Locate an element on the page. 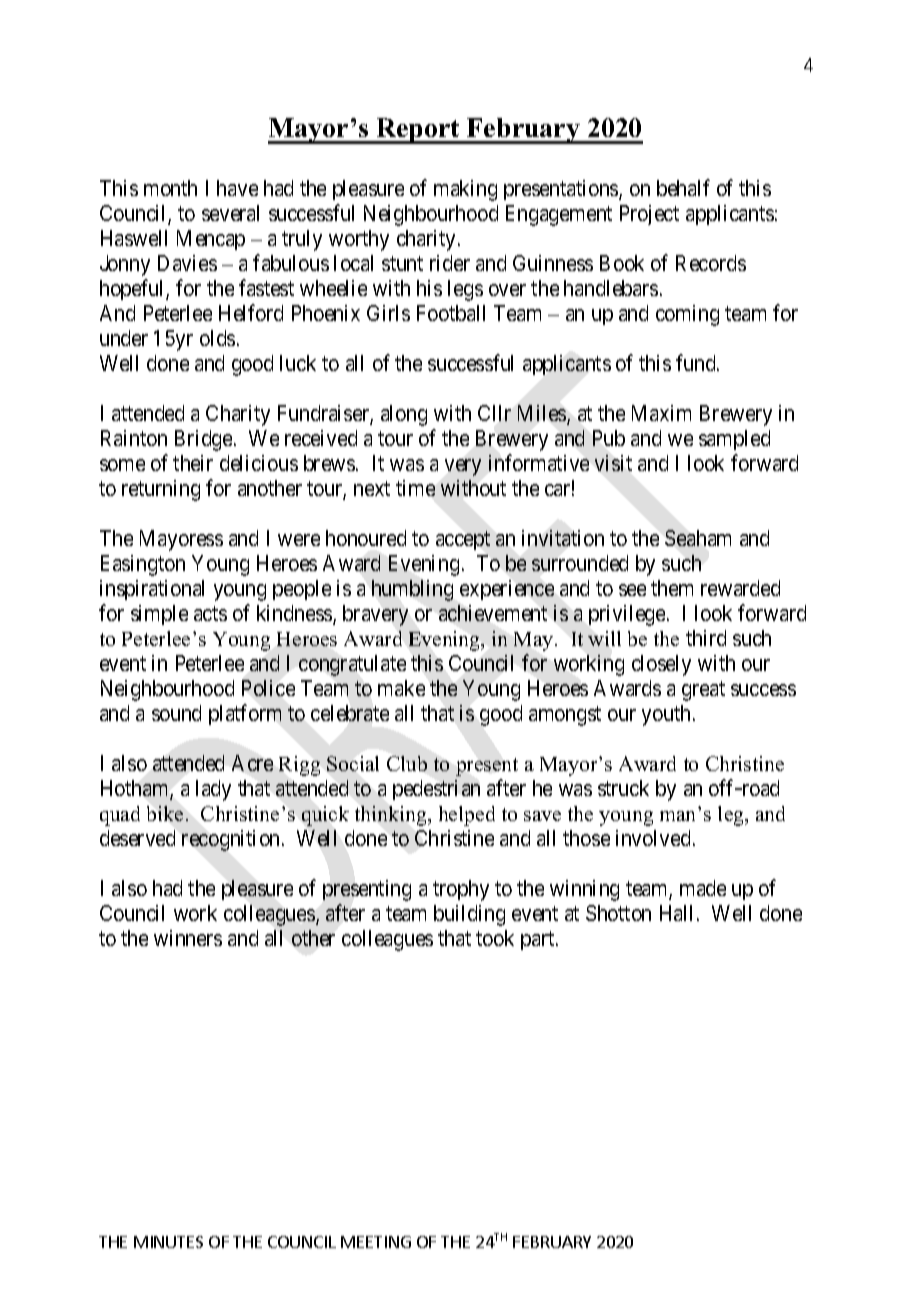 This page has width=924, height=1308. month is located at coordinates (170, 188).
